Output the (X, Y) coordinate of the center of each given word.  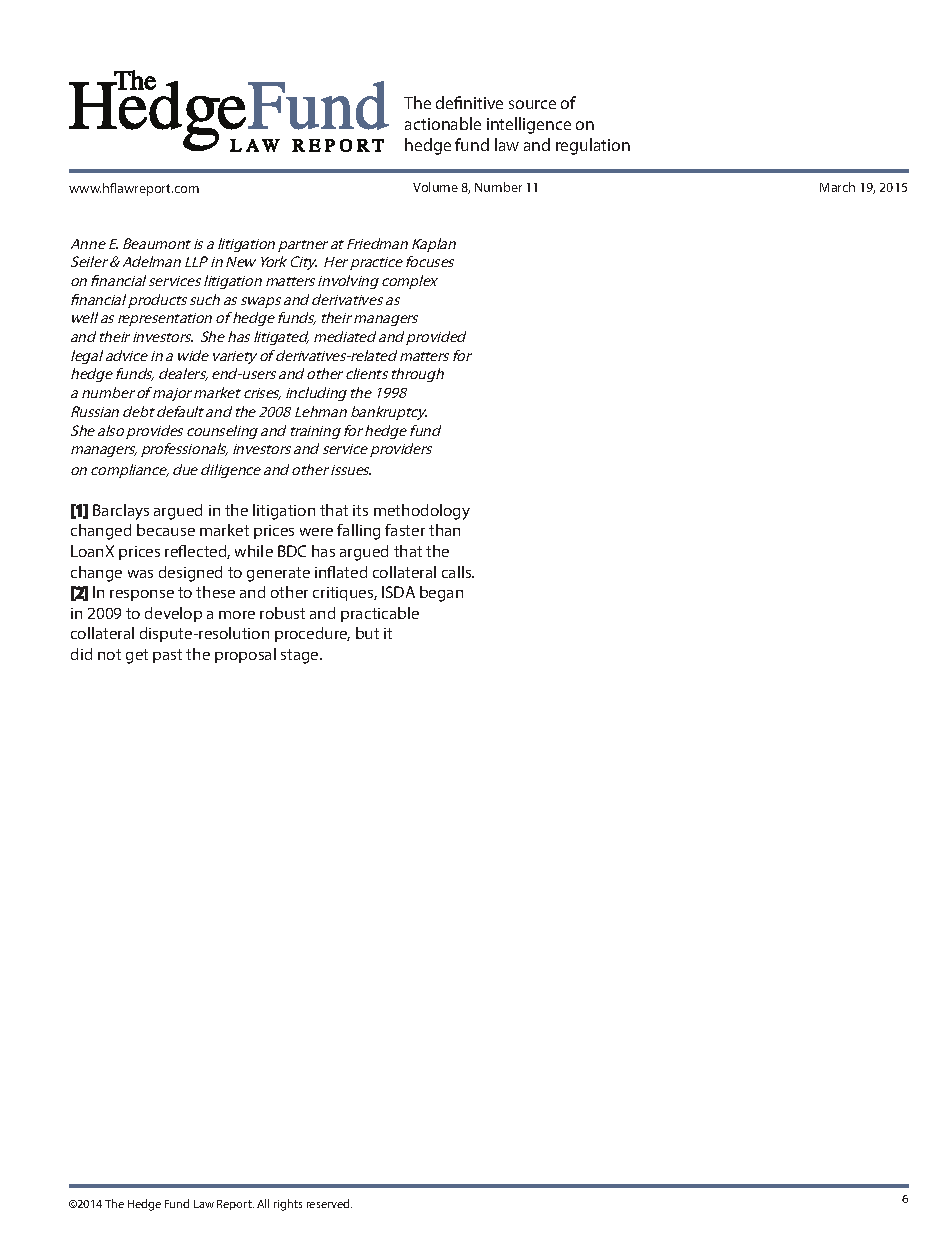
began (441, 594)
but (367, 633)
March (837, 187)
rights (288, 1205)
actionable (443, 123)
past (167, 656)
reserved (329, 1203)
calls (458, 572)
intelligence (529, 125)
